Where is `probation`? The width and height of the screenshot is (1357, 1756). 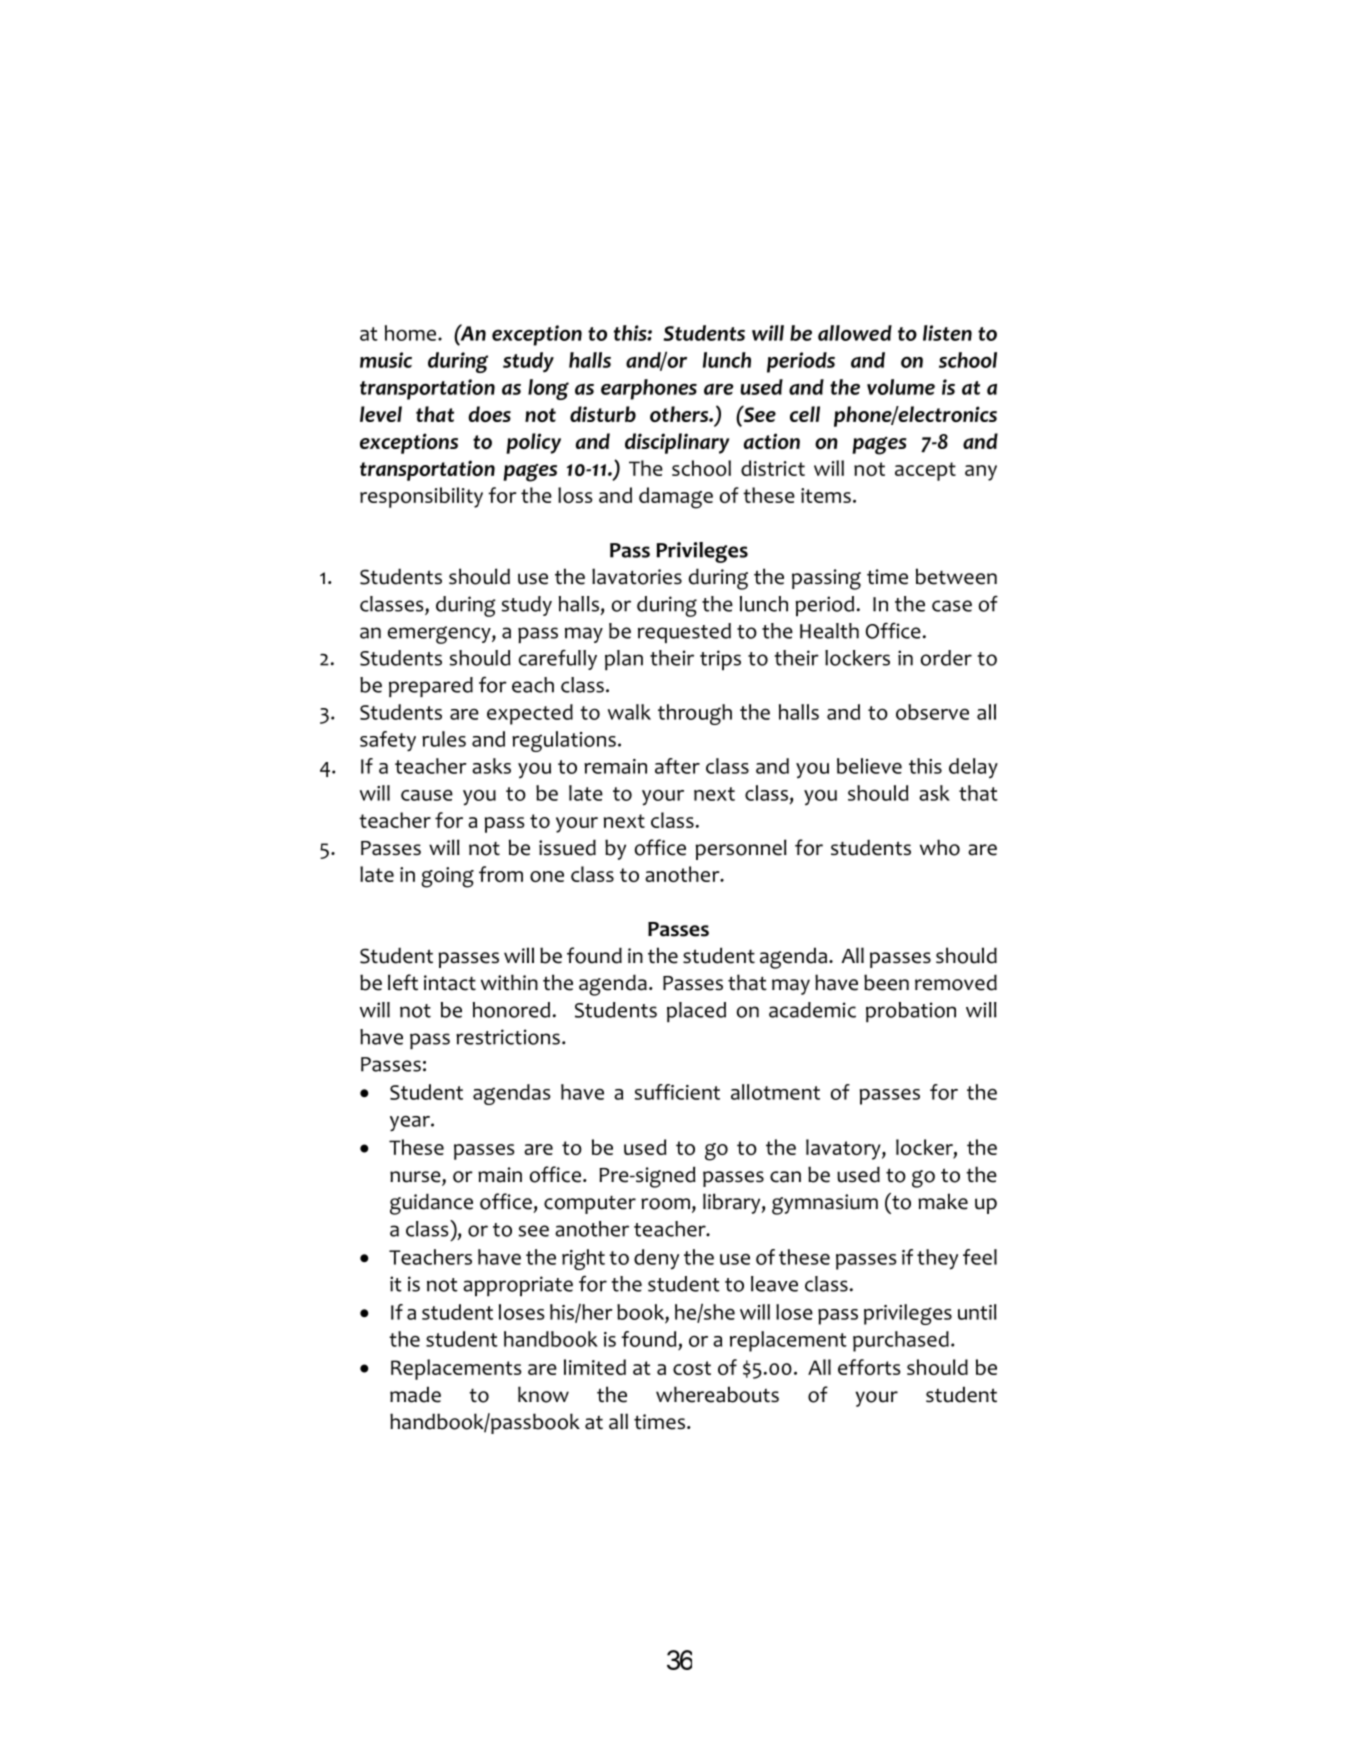
probation is located at coordinates (911, 1012).
